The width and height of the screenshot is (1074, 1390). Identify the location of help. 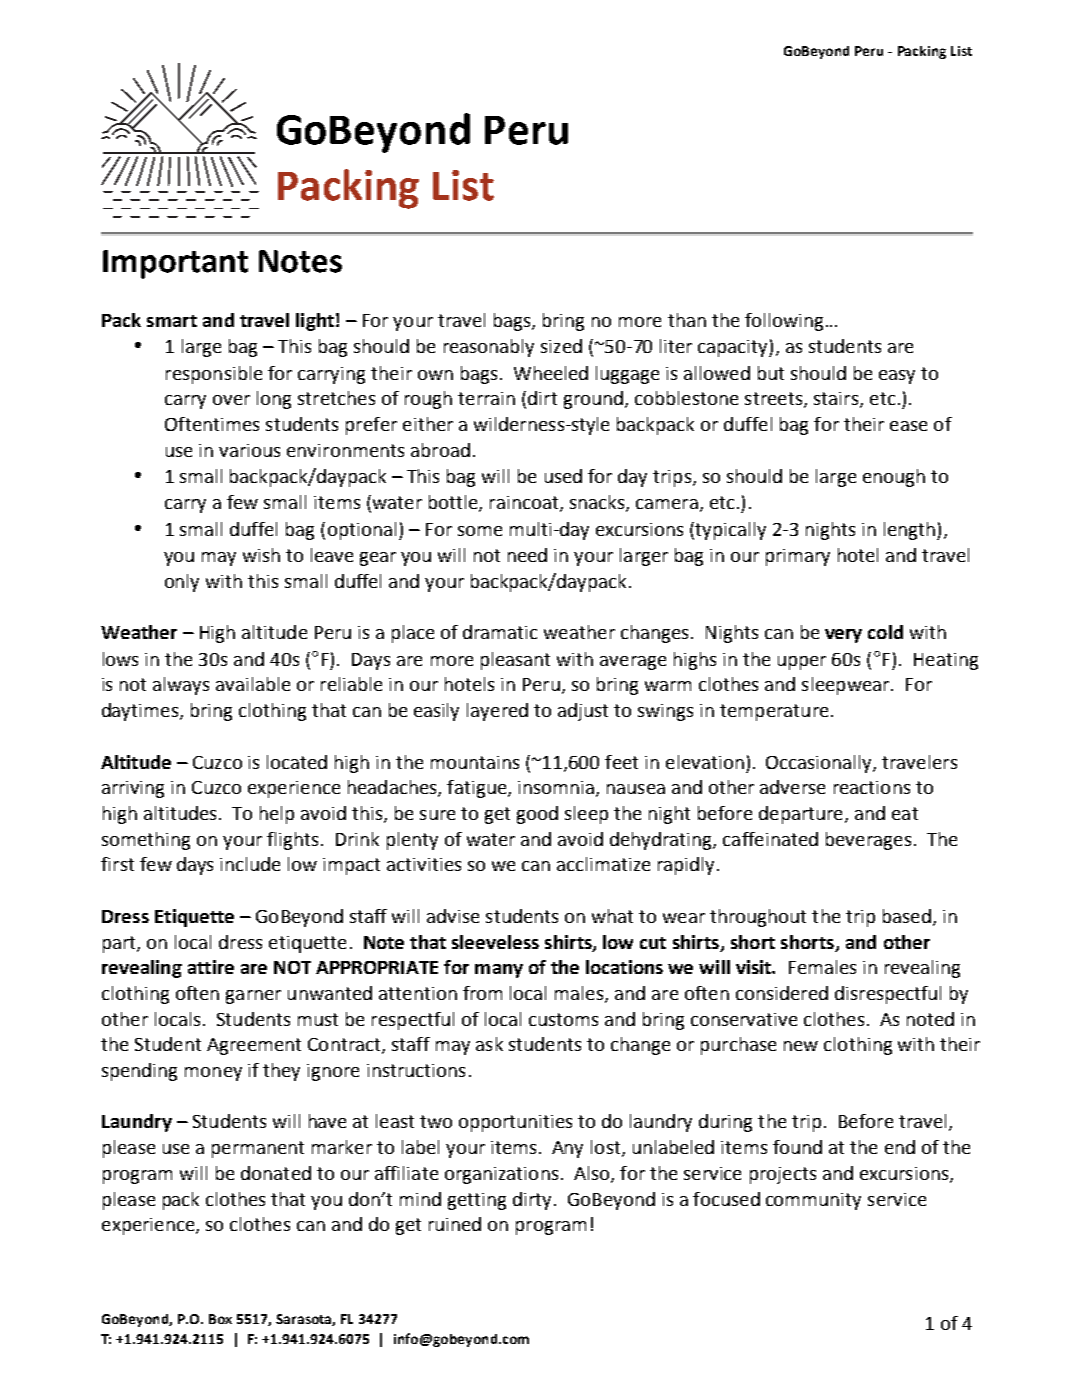
(277, 815).
